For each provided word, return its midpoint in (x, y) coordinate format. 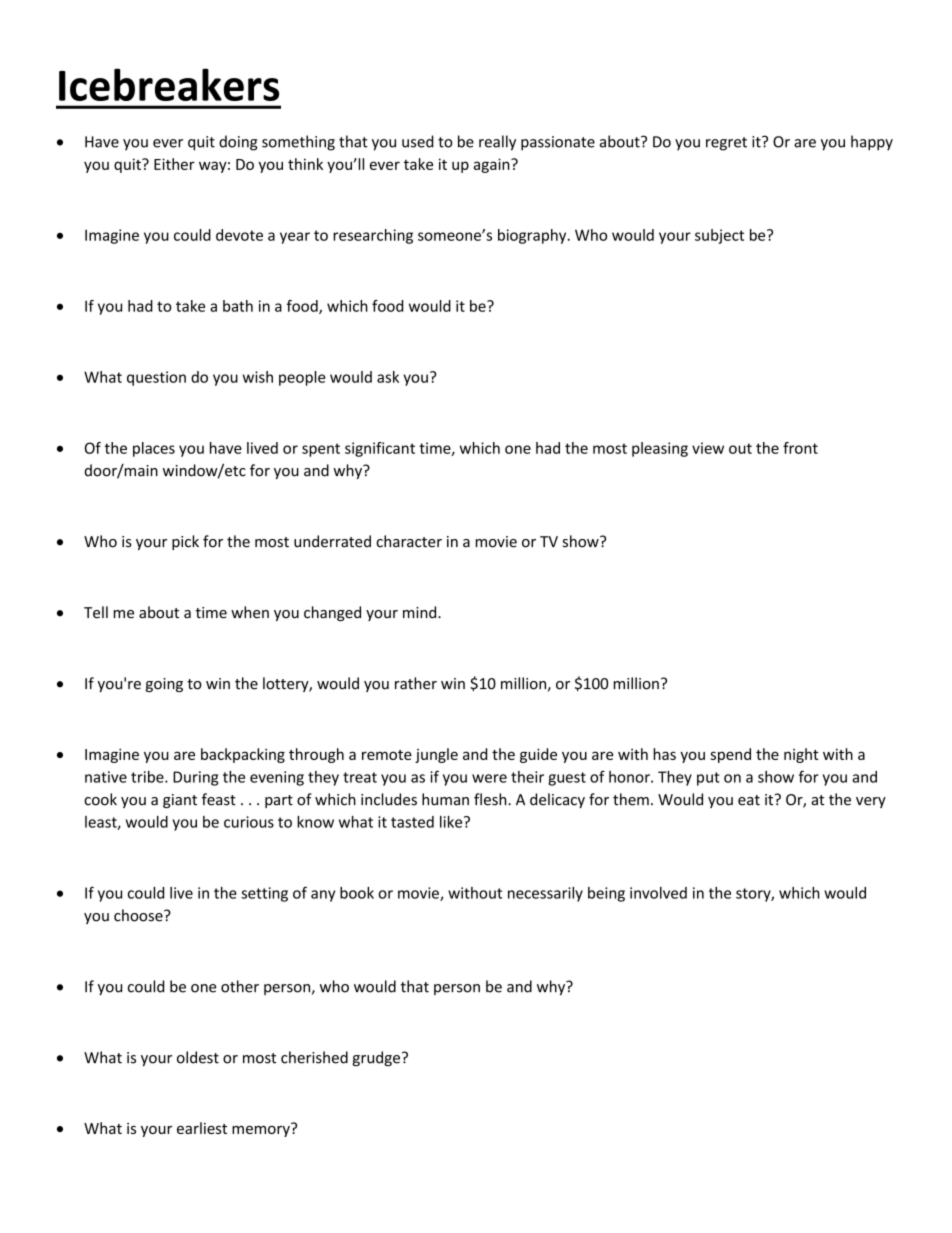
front (800, 448)
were (489, 778)
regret (726, 144)
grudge (376, 1059)
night (801, 755)
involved (658, 893)
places (154, 449)
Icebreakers (169, 84)
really (497, 143)
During (195, 778)
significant (380, 449)
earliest (202, 1128)
